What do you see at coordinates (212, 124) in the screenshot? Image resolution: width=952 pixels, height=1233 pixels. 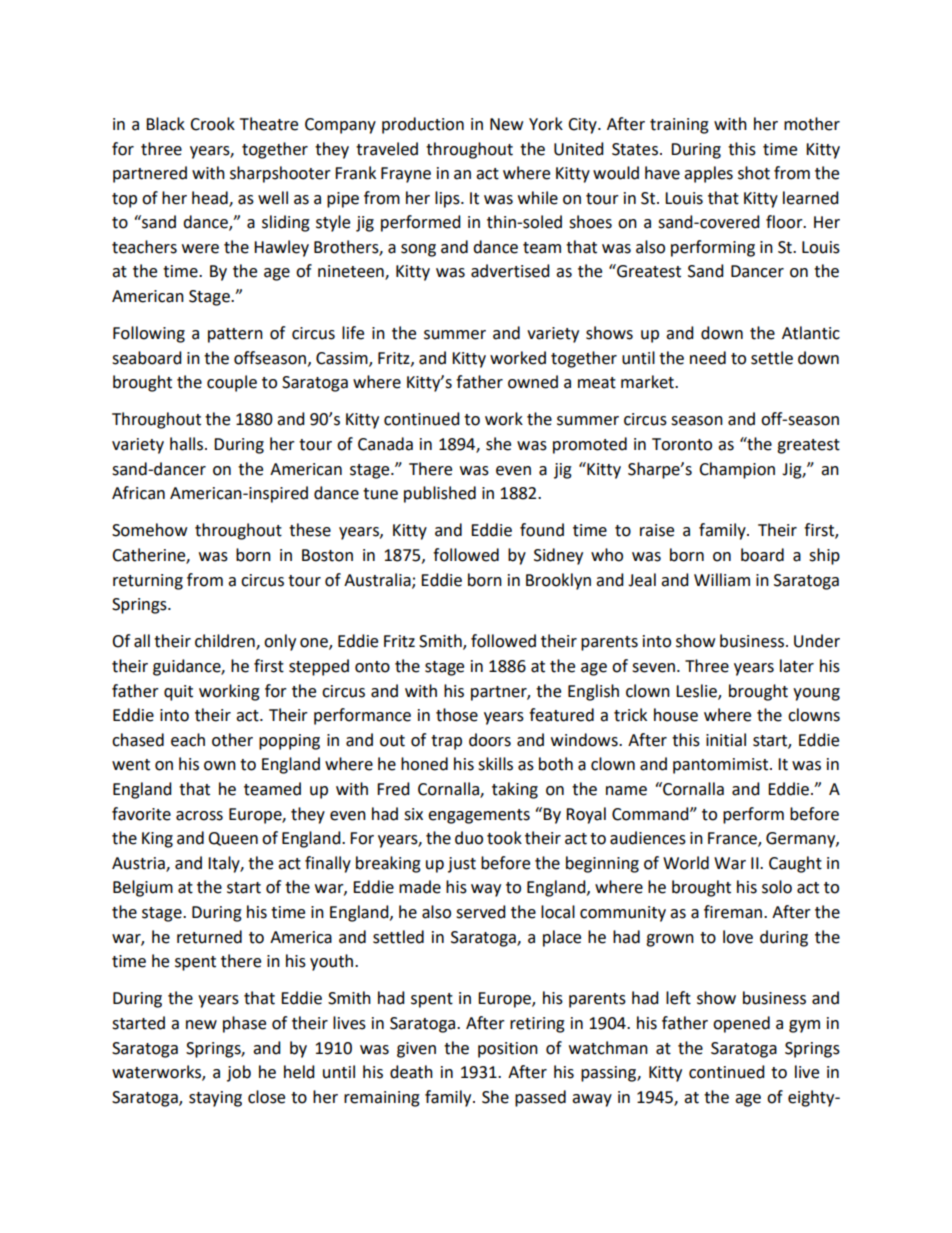 I see `Crook` at bounding box center [212, 124].
